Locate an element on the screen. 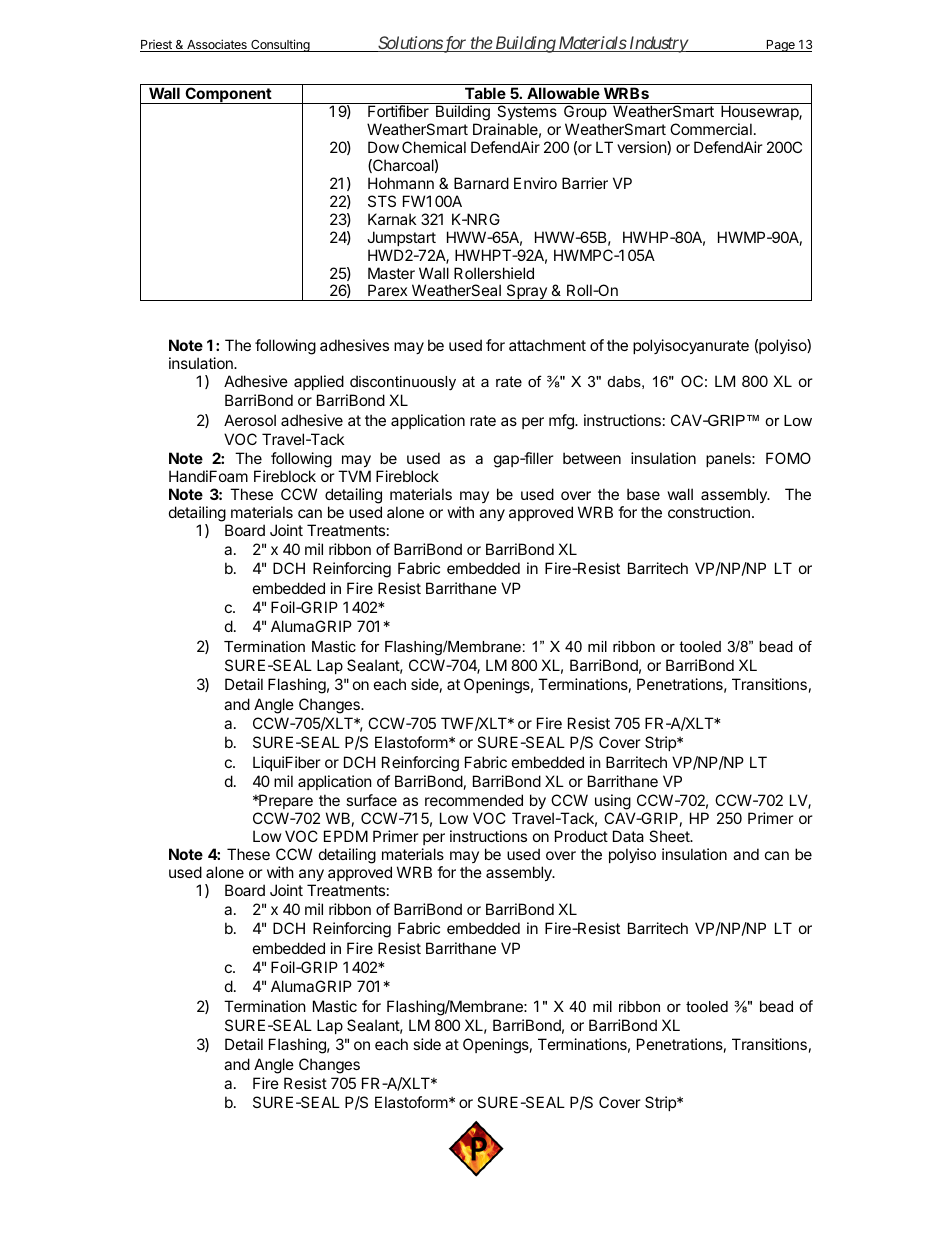 This screenshot has height=1233, width=952. Chemical is located at coordinates (434, 147).
